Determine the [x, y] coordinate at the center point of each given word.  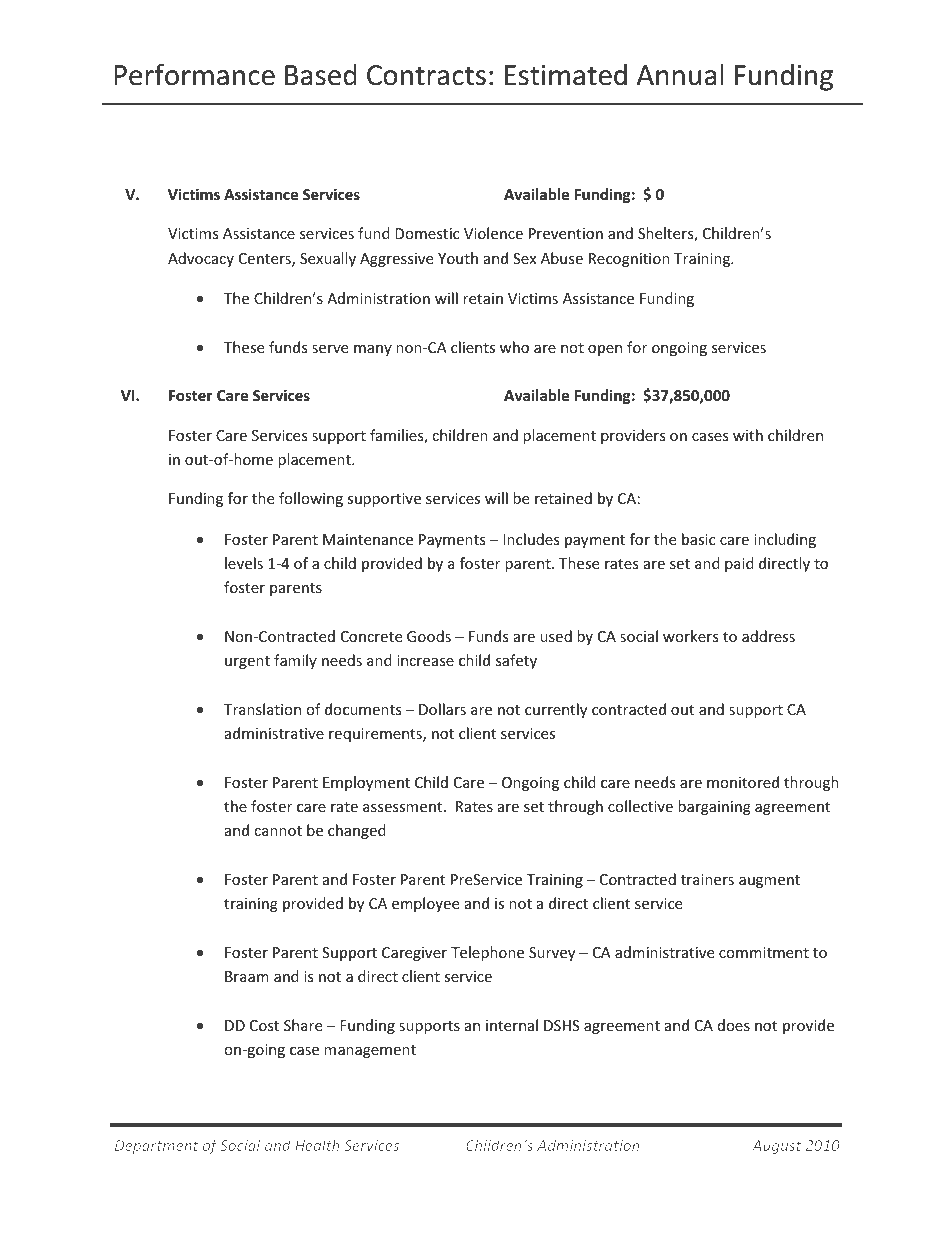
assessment [404, 807]
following [311, 499]
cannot [278, 831]
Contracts [426, 75]
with [748, 435]
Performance [194, 74]
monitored [743, 782]
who [514, 347]
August [776, 1147]
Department [156, 1147]
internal [512, 1025]
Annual [680, 75]
